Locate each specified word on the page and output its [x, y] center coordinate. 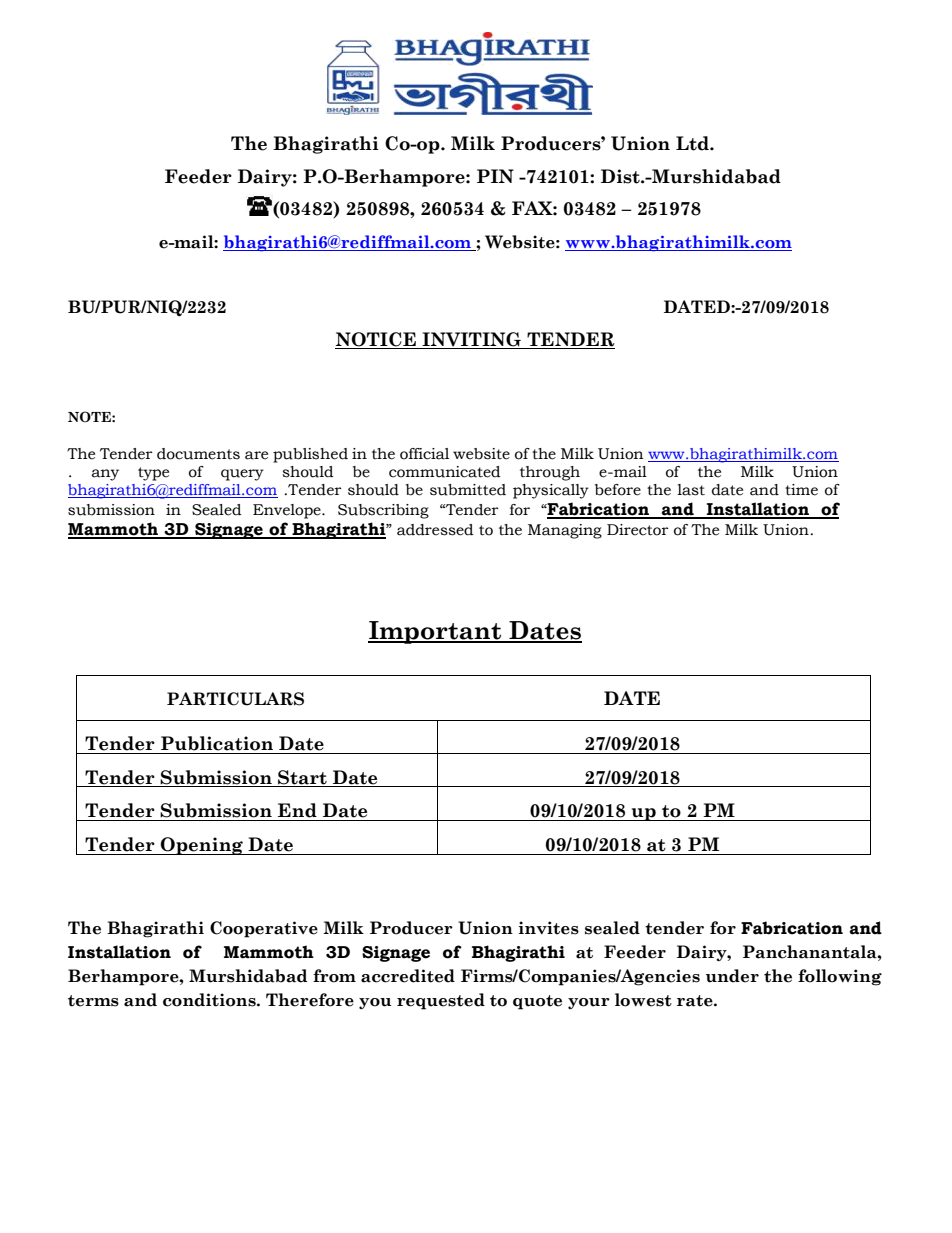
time [801, 490]
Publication [217, 743]
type [153, 474]
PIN [495, 176]
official [424, 454]
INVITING [471, 340]
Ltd [693, 143]
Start [302, 778]
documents [198, 454]
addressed [435, 530]
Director [638, 530]
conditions [210, 1000]
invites [549, 928]
